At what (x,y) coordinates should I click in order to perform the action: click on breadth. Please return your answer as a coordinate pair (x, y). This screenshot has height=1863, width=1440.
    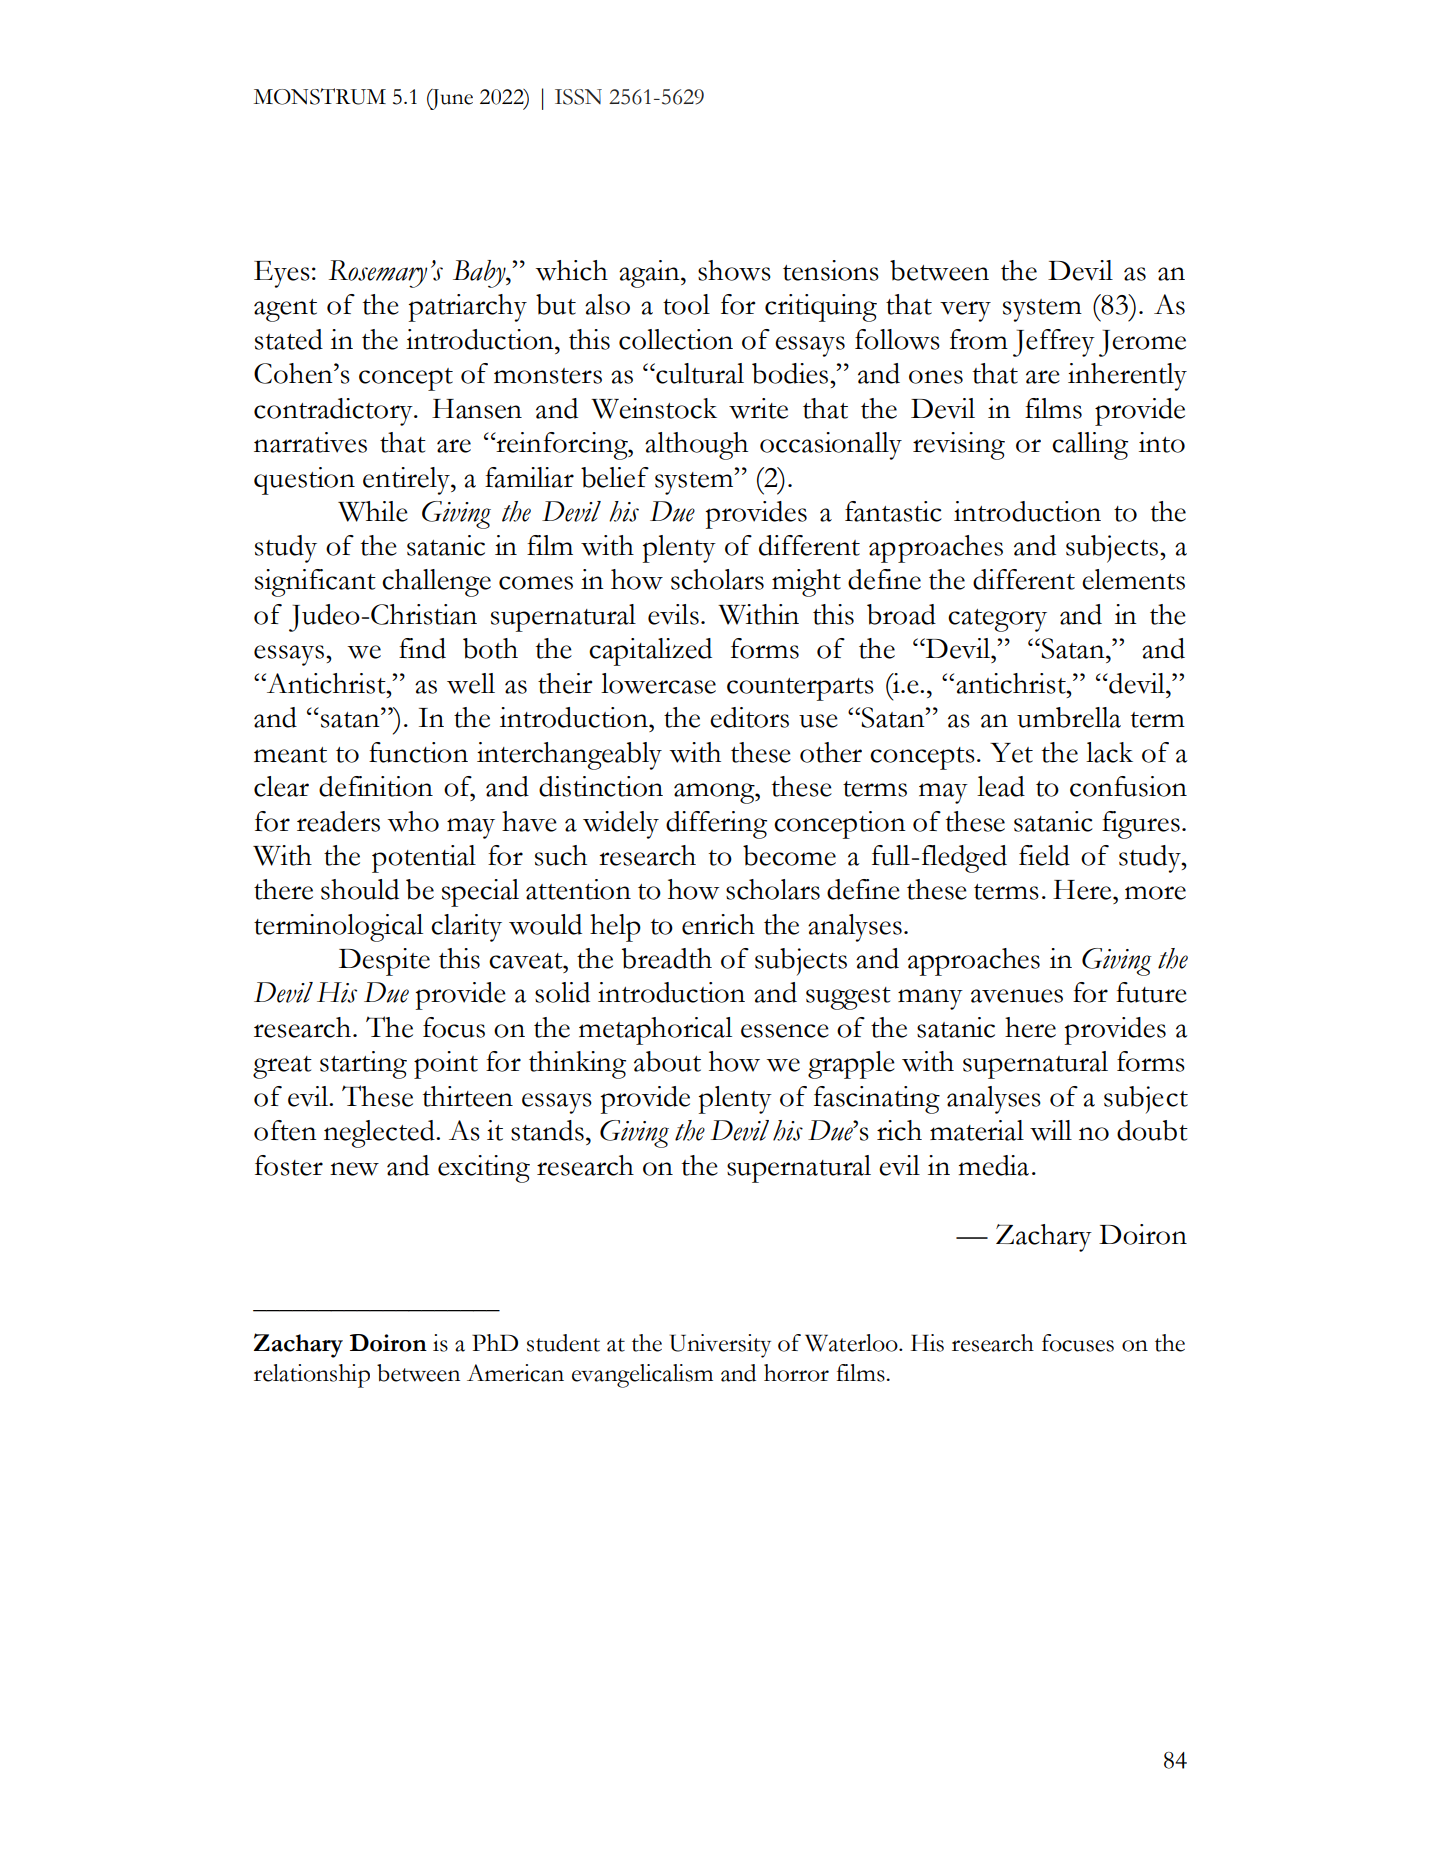
    Looking at the image, I should click on (667, 958).
